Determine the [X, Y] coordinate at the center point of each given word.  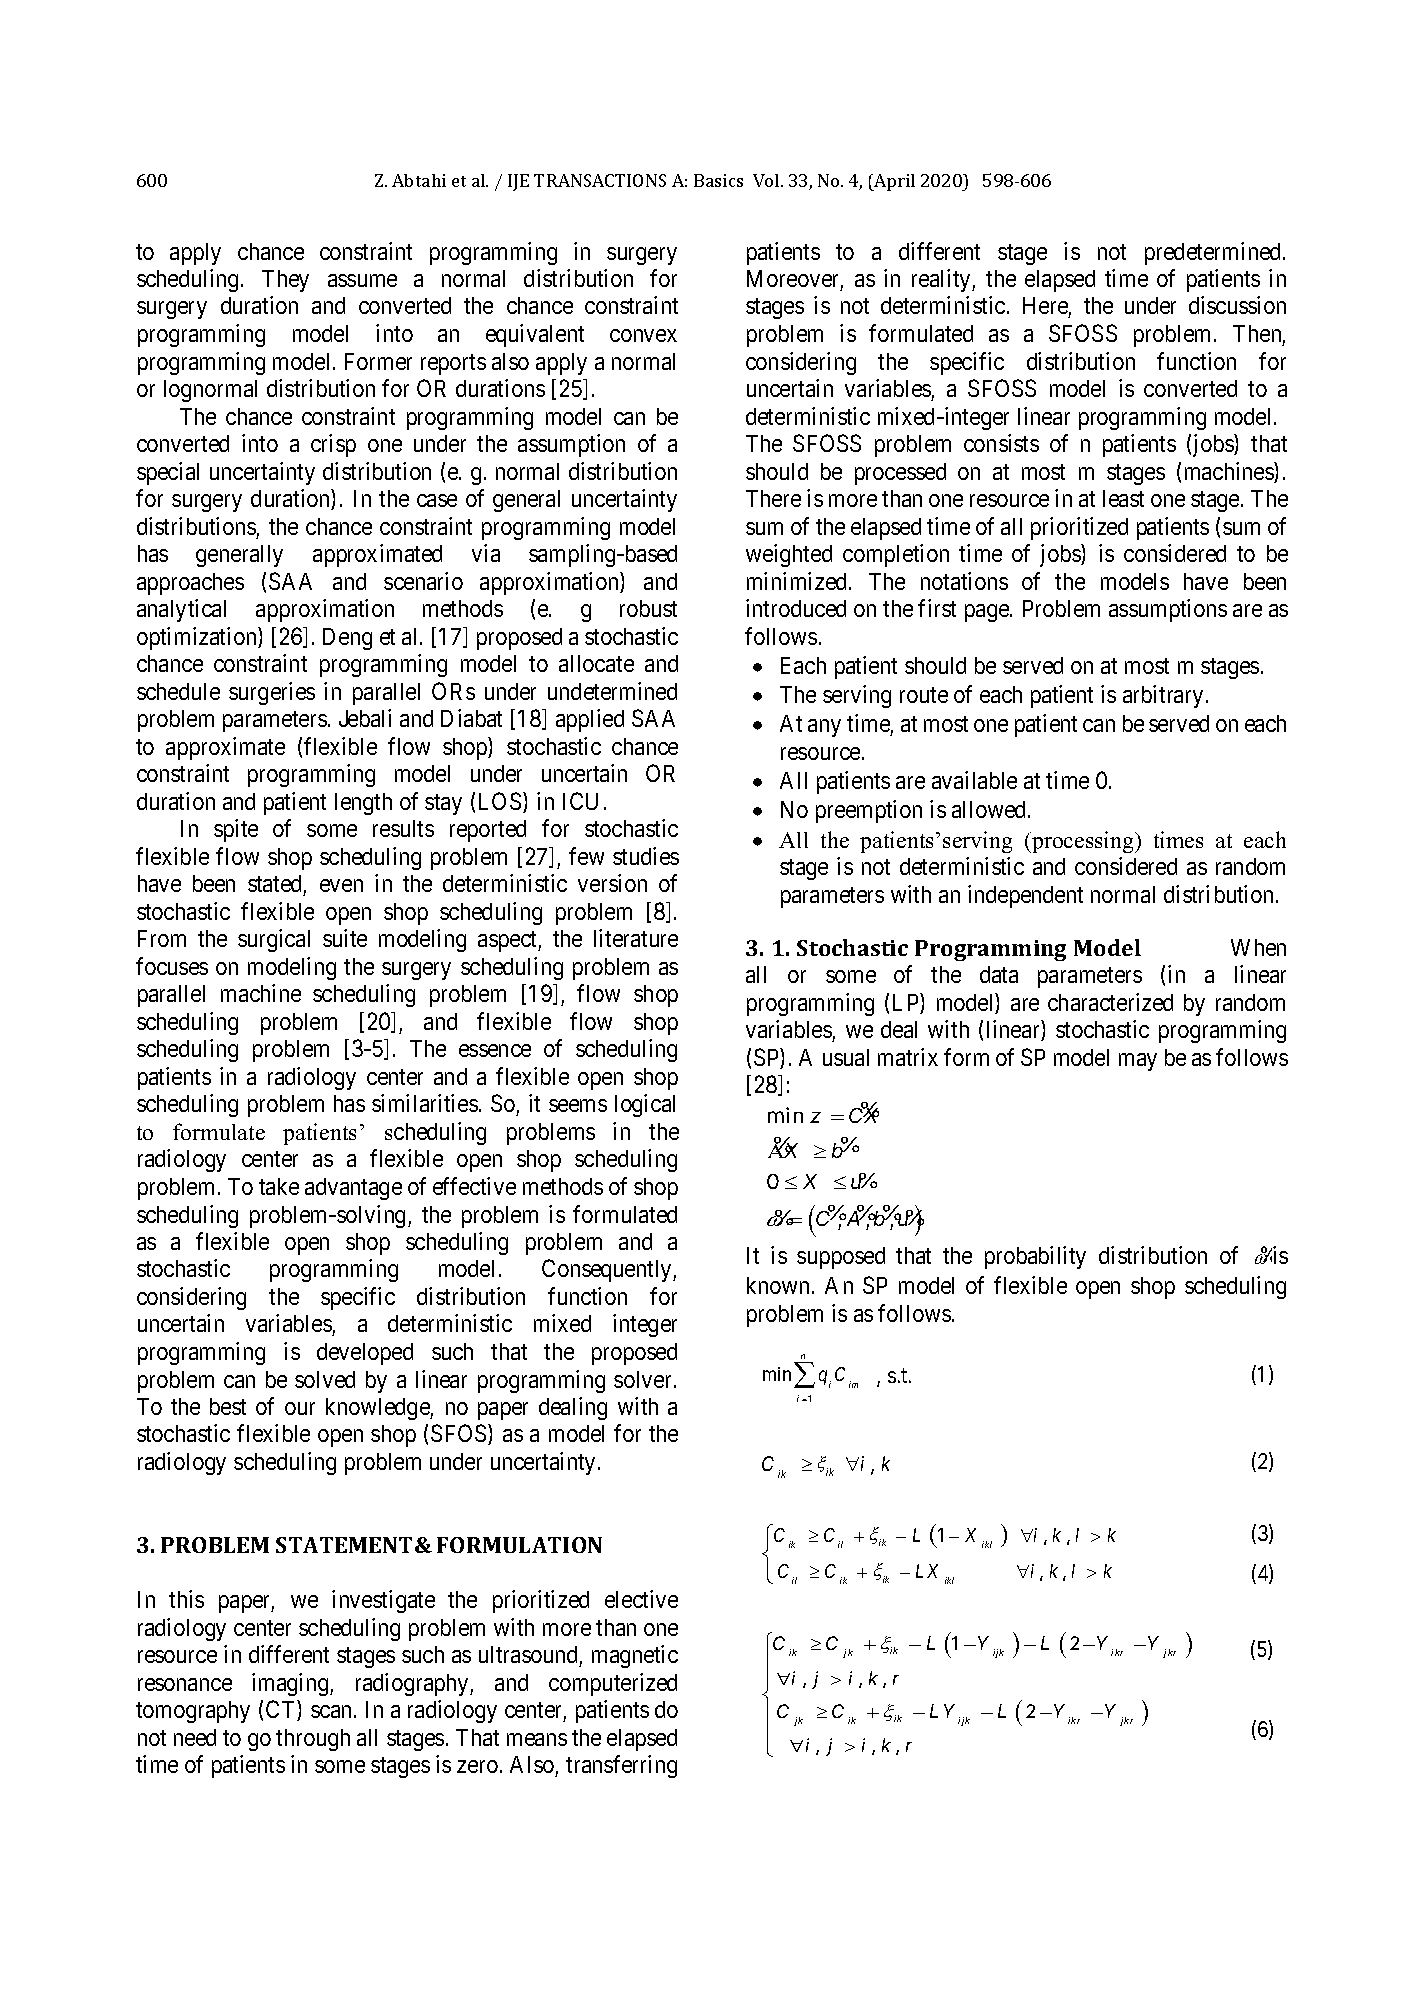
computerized [613, 1684]
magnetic [635, 1656]
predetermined [1214, 253]
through [313, 1740]
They [285, 281]
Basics [718, 180]
